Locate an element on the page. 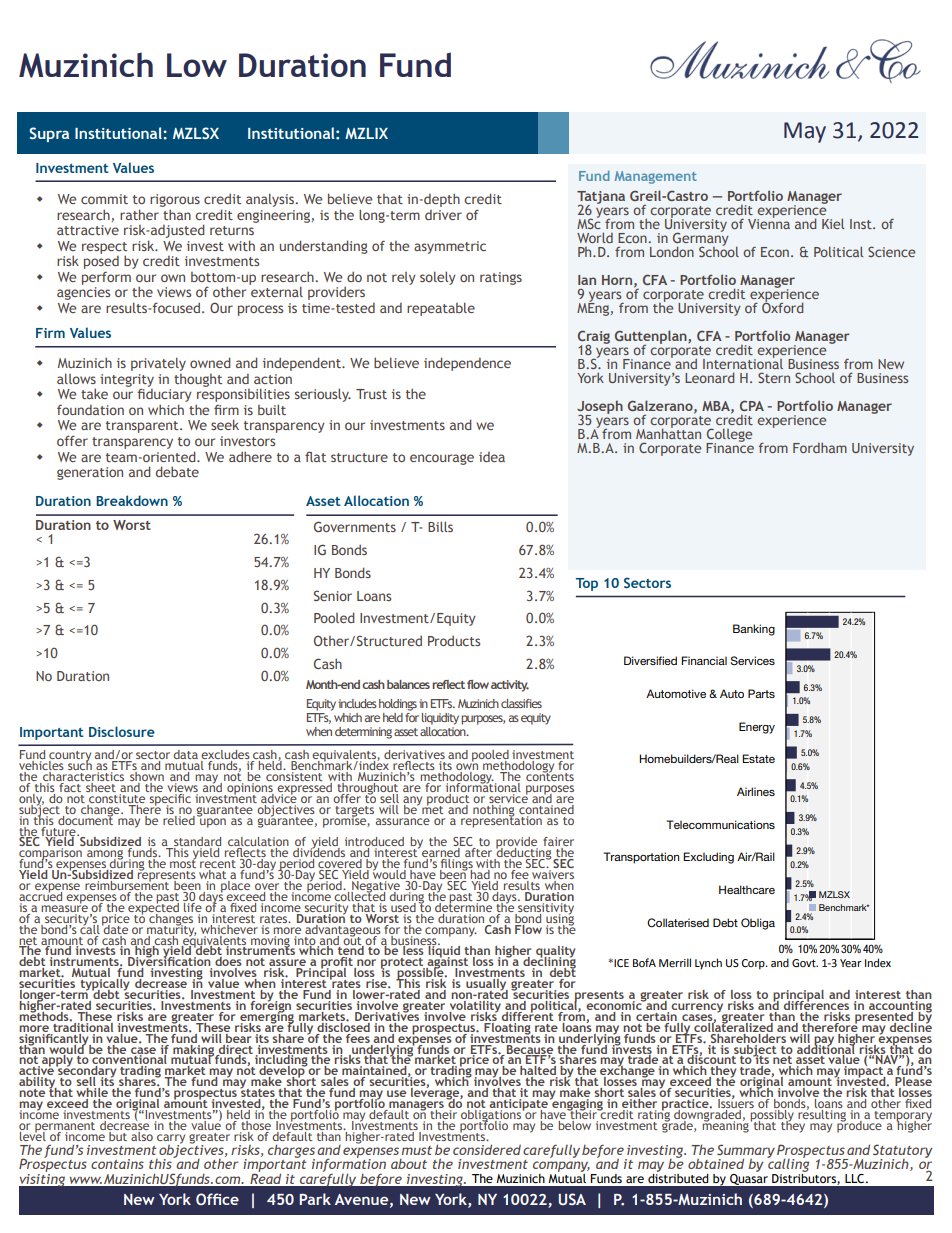  considered is located at coordinates (487, 1149).
